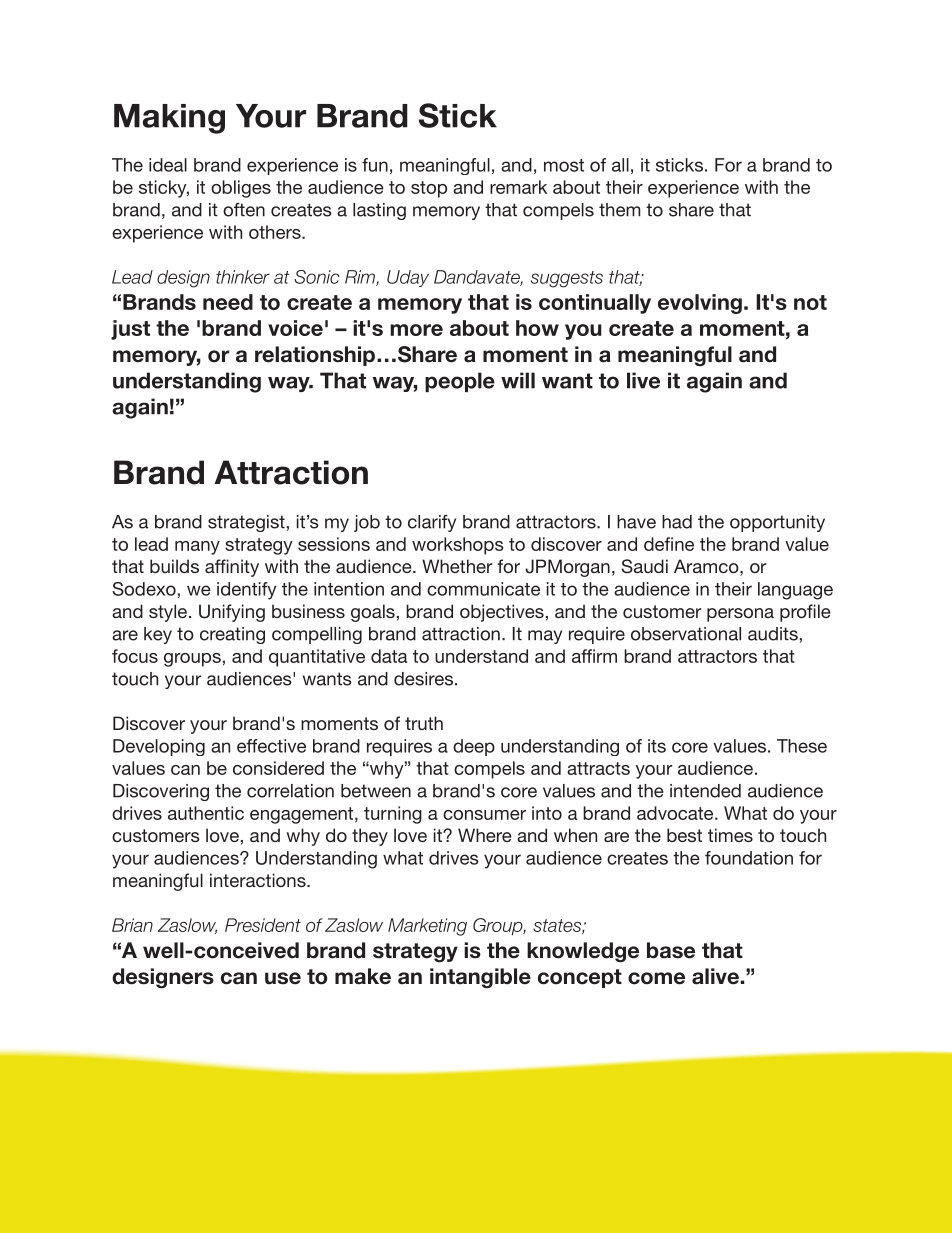  Describe the element at coordinates (159, 747) in the document. I see `Developing` at that location.
